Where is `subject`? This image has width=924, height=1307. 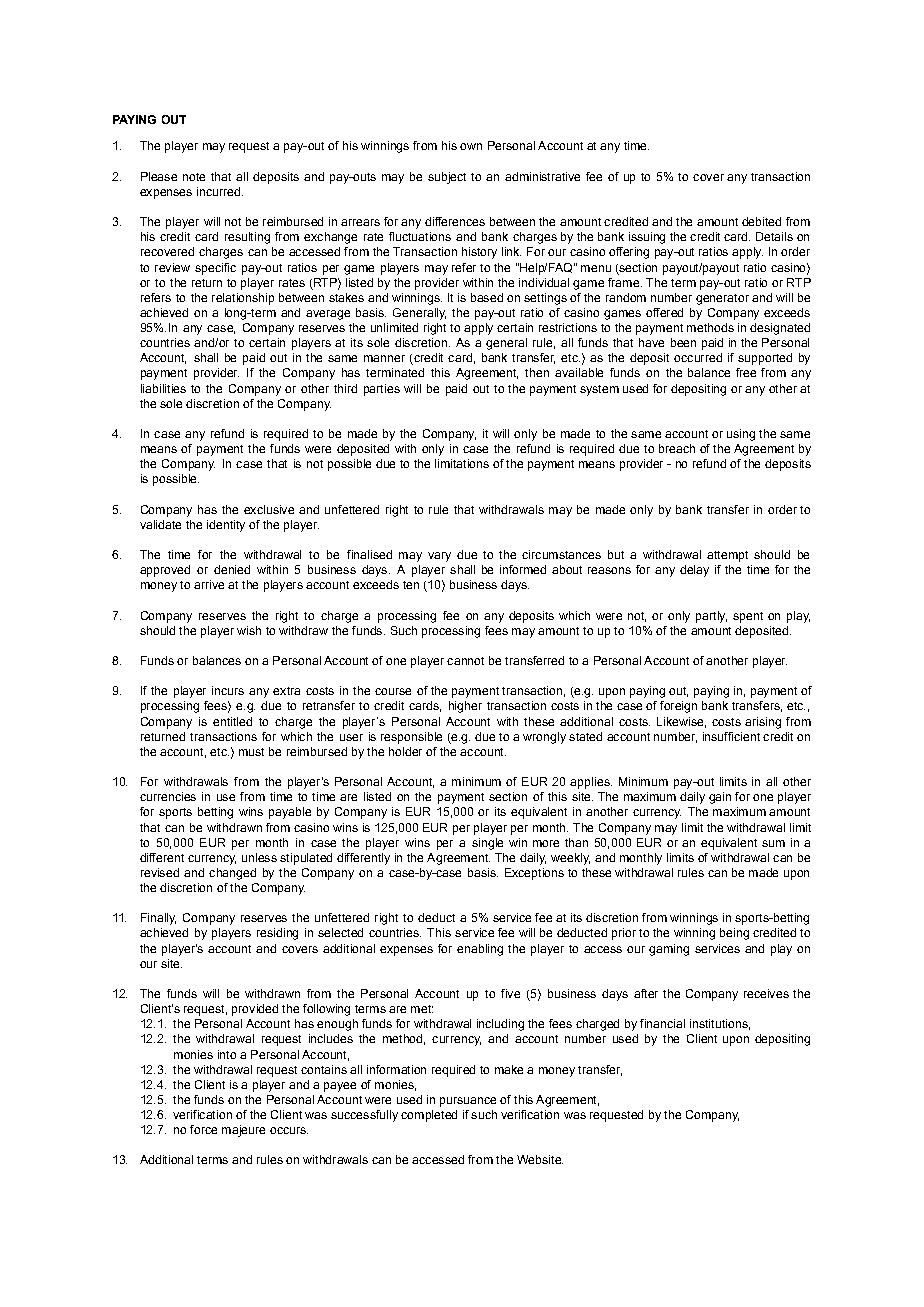
subject is located at coordinates (447, 178).
